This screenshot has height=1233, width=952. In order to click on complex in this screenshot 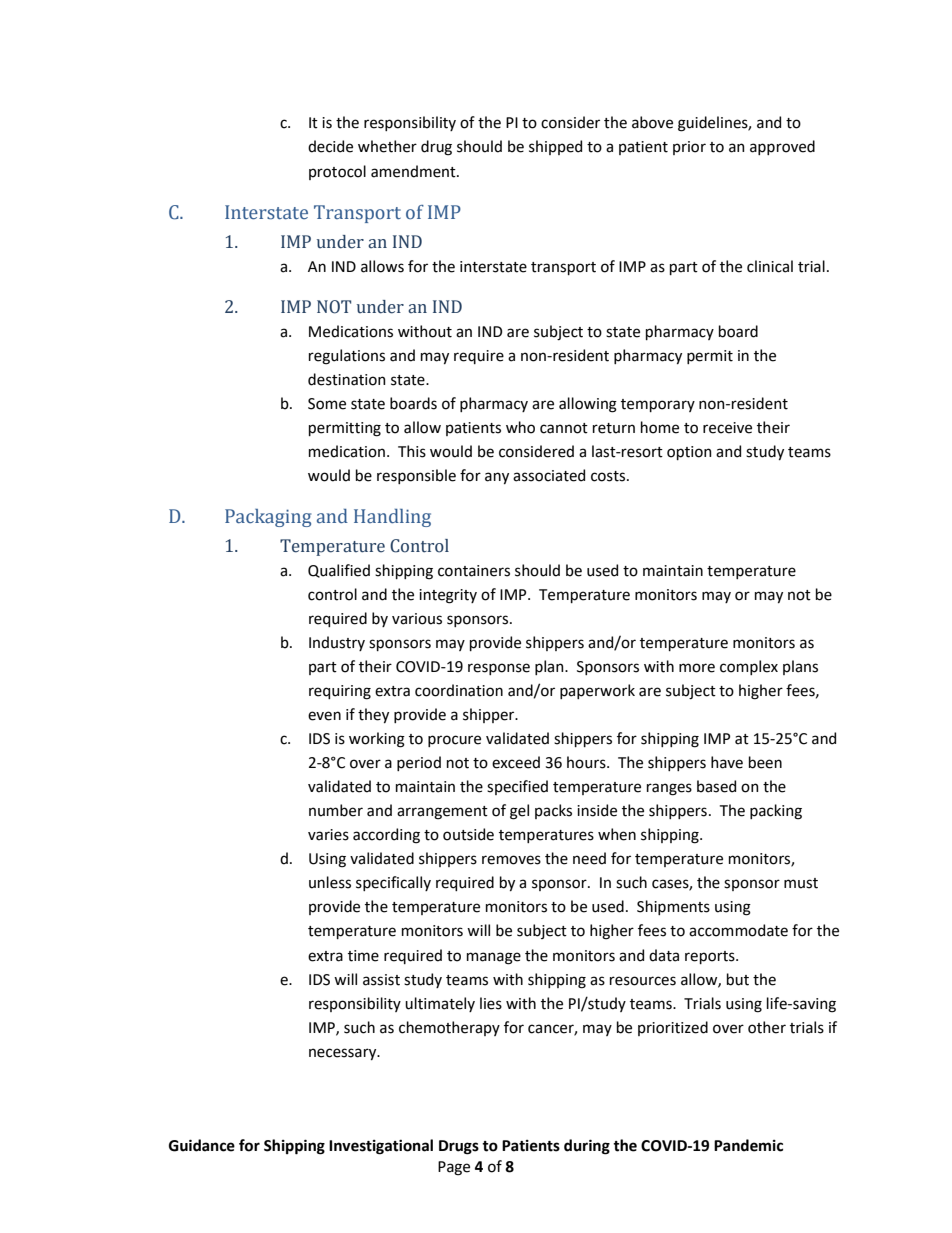, I will do `click(749, 667)`.
